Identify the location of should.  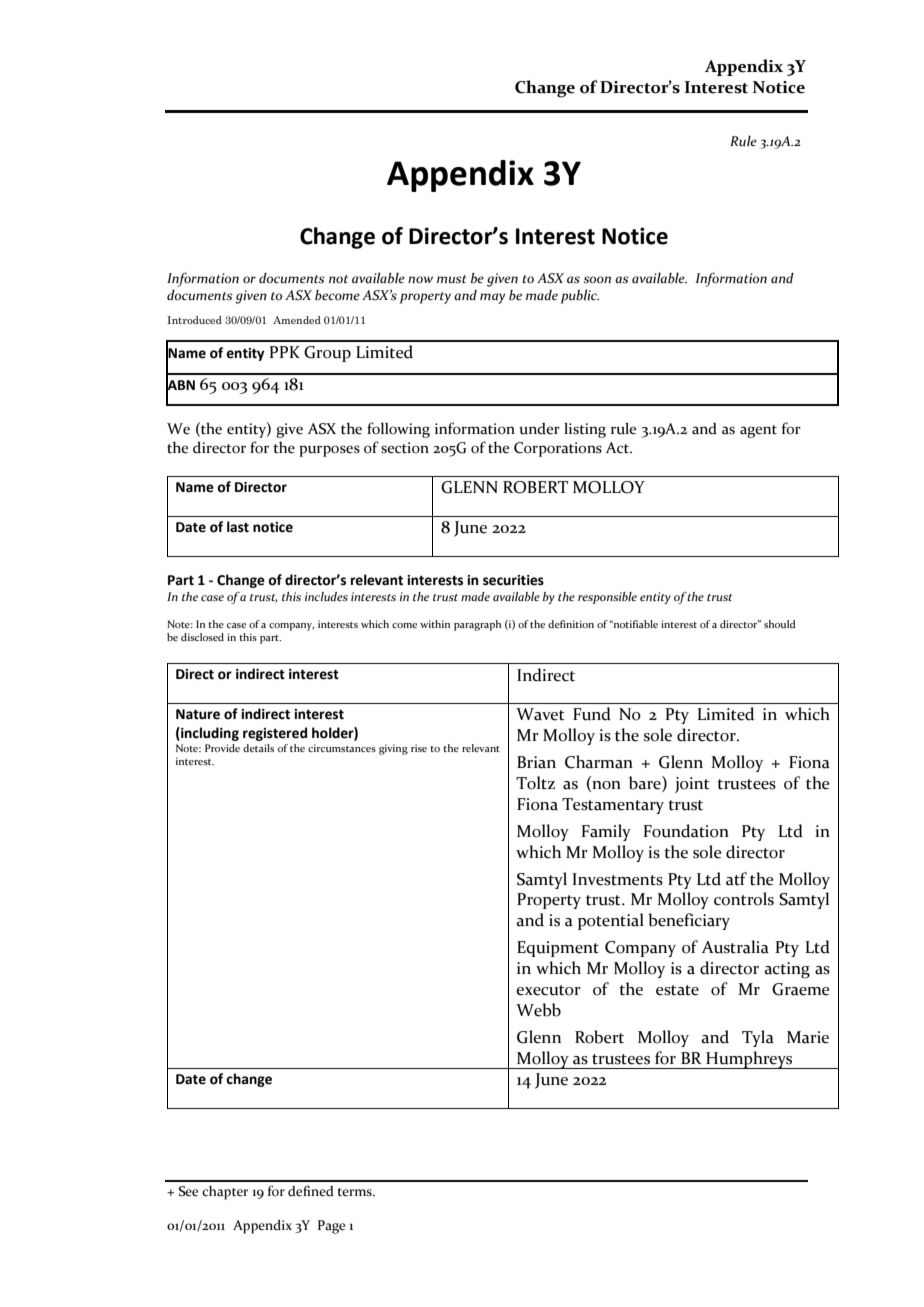
(780, 624).
